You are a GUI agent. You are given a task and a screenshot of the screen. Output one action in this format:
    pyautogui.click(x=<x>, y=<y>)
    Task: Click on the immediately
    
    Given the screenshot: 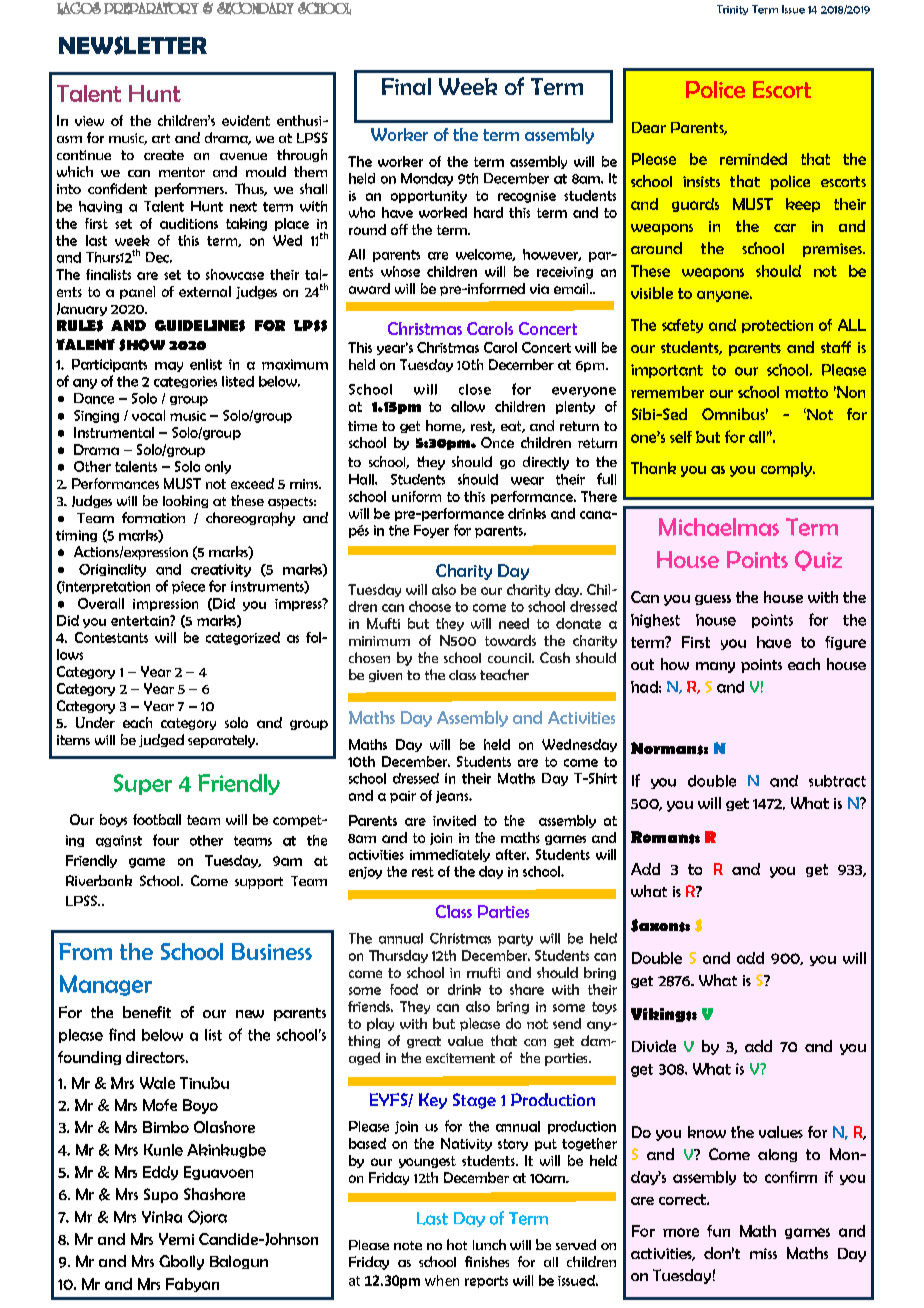 What is the action you would take?
    pyautogui.click(x=450, y=855)
